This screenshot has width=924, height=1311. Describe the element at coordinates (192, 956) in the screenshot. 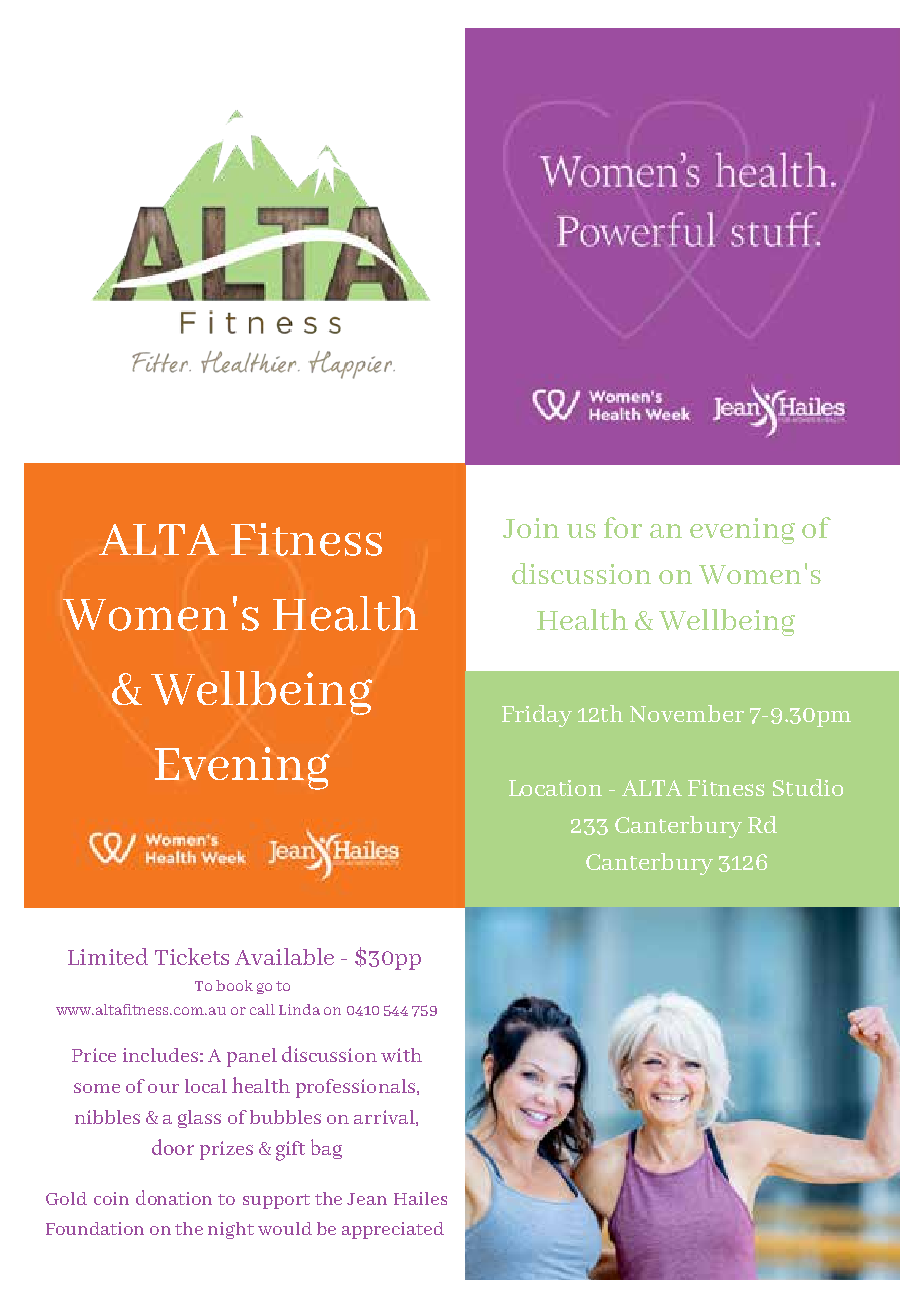

I see `Tickets` at that location.
